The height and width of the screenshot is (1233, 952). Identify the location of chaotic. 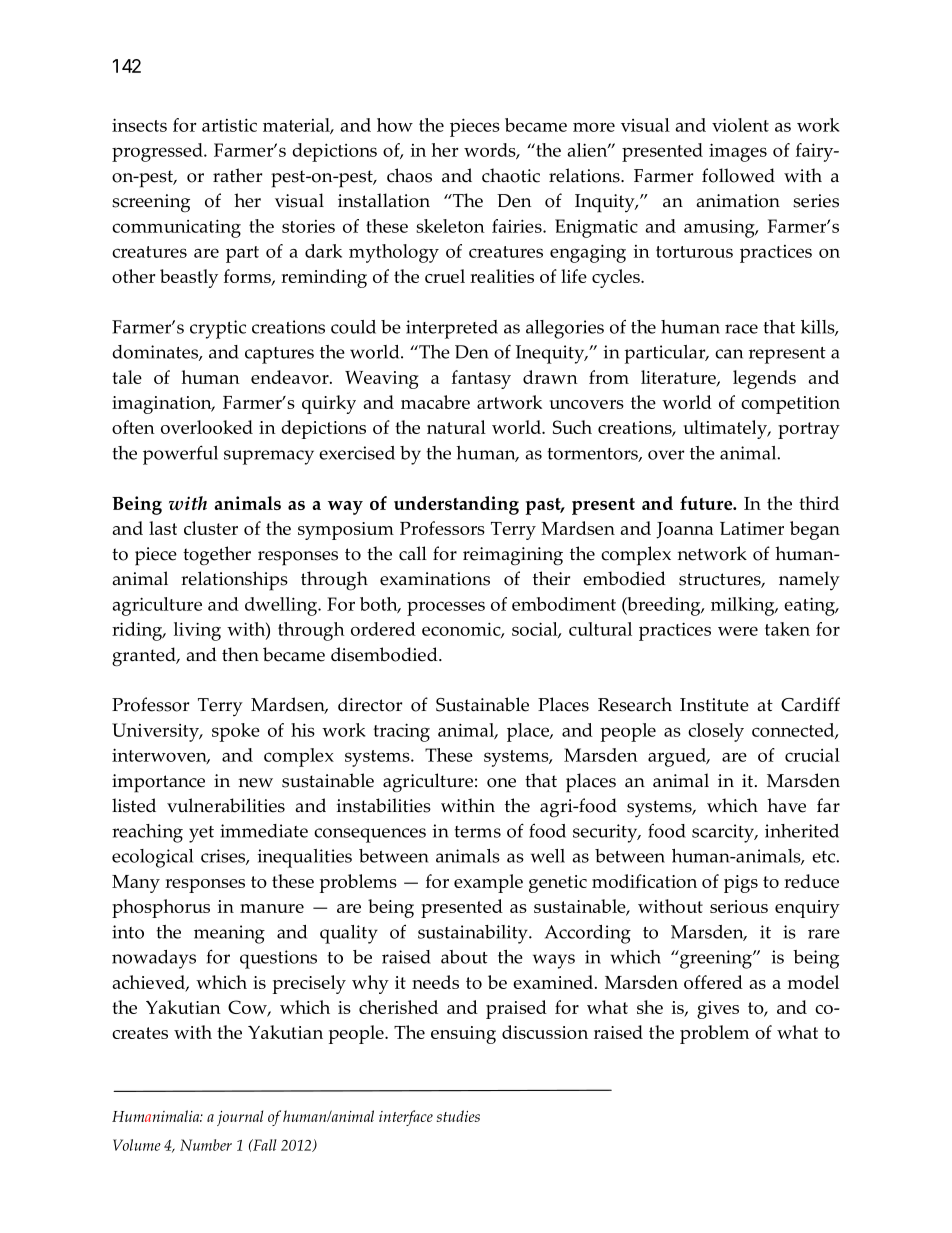
(511, 175).
